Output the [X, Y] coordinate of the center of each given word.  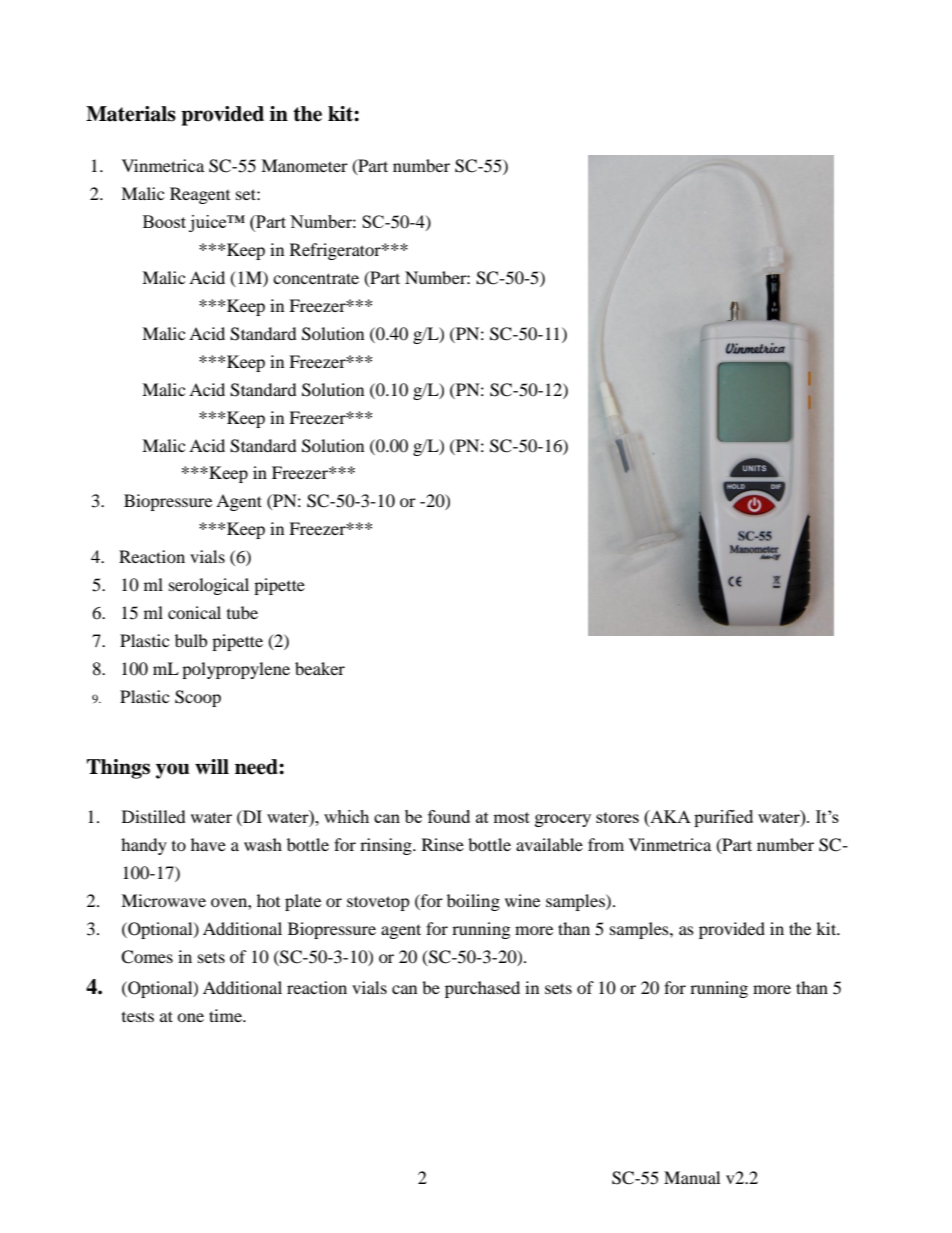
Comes [147, 957]
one [190, 1017]
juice [209, 223]
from [606, 844]
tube [242, 612]
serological [209, 586]
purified [723, 818]
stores [617, 817]
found [449, 816]
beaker [320, 668]
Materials [131, 114]
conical [194, 612]
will [212, 766]
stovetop [378, 903]
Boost [164, 221]
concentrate [316, 278]
